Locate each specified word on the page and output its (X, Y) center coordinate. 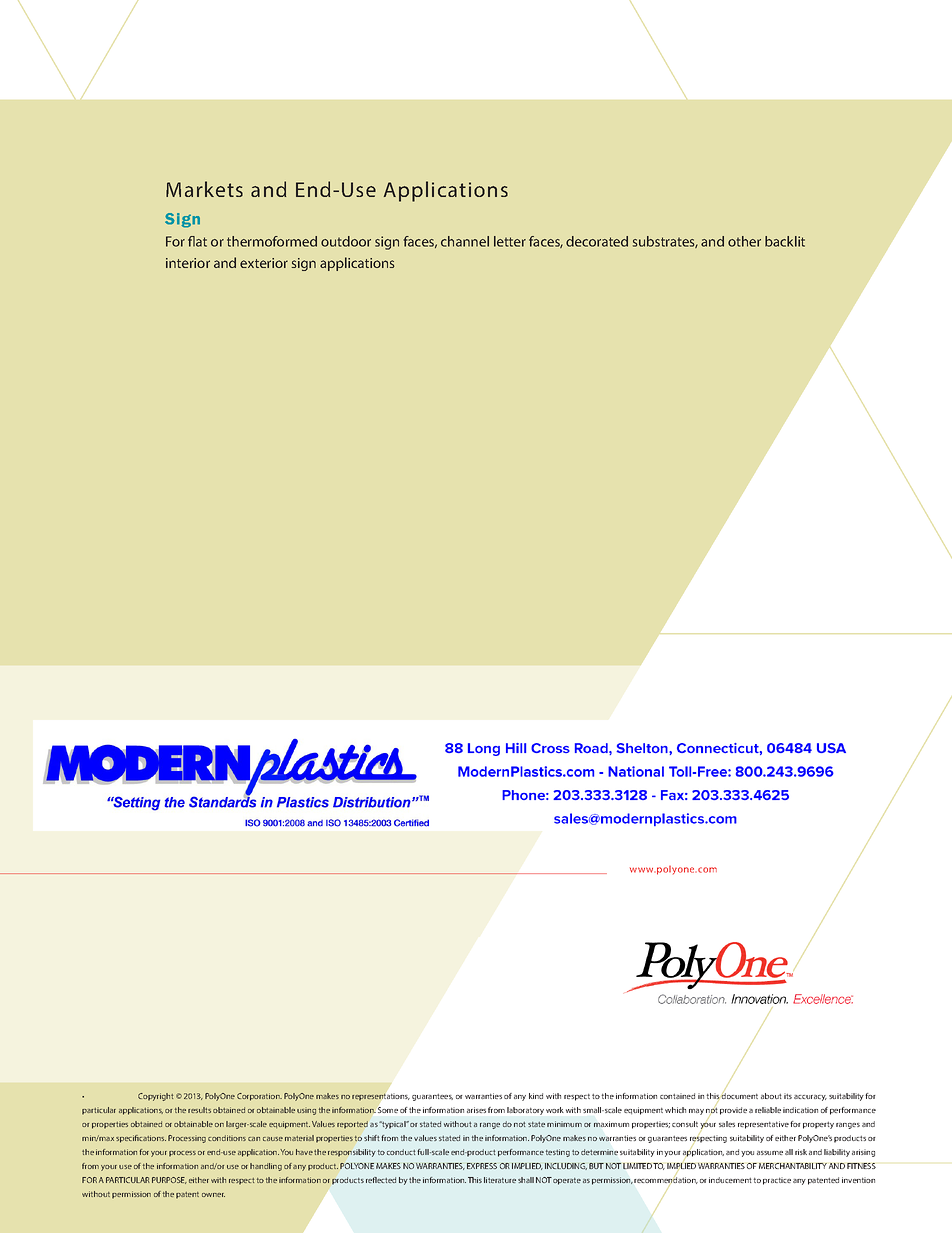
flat (197, 241)
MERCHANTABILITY (793, 1166)
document (739, 1095)
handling (266, 1167)
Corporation (259, 1097)
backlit (785, 241)
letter (510, 241)
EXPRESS (482, 1166)
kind (536, 1096)
